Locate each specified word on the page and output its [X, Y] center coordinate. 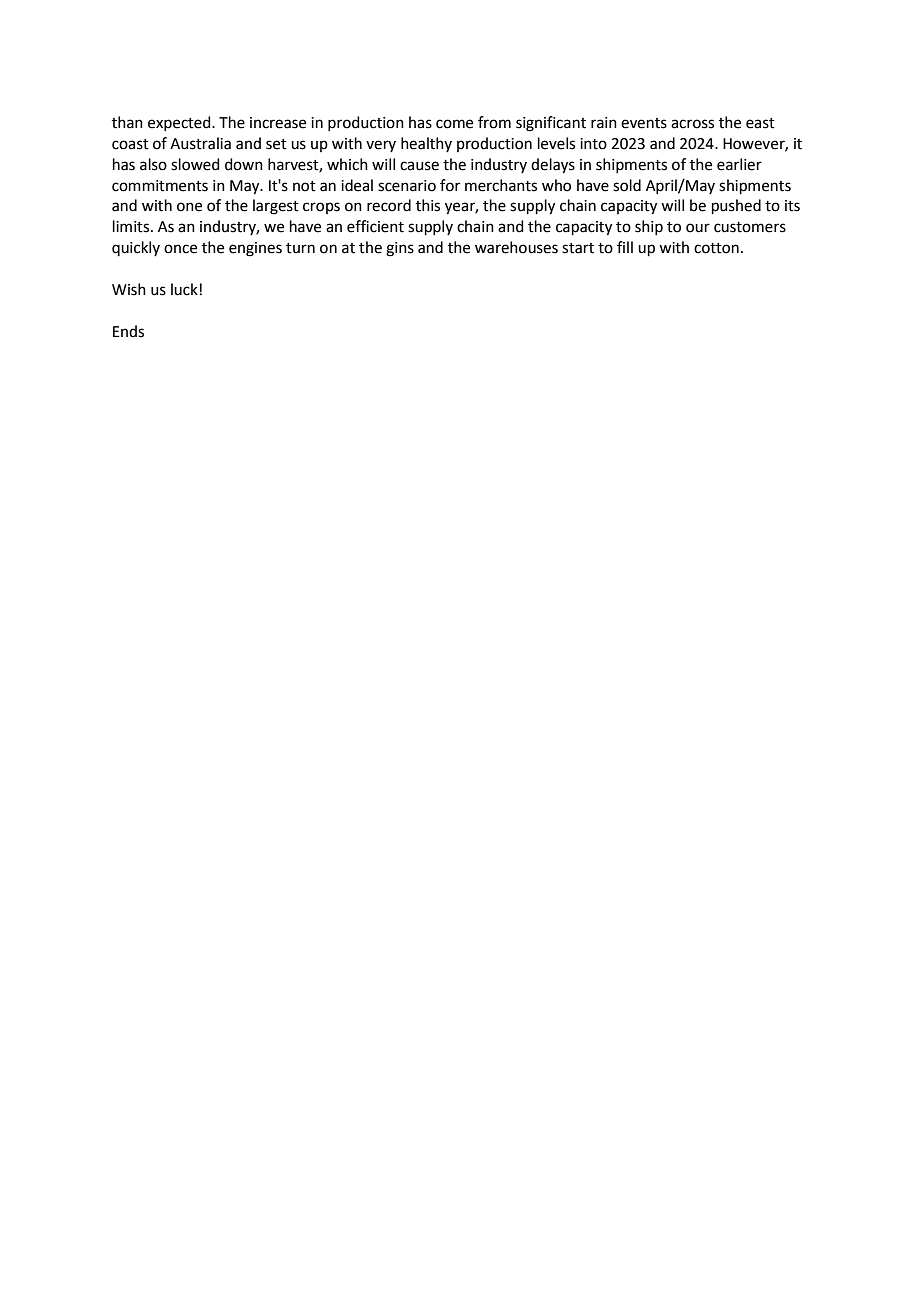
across [692, 124]
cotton [716, 248]
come [454, 124]
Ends [128, 331]
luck [185, 289]
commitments [160, 186]
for [450, 185]
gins [400, 249]
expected [180, 123]
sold [627, 185]
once [180, 249]
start [578, 248]
